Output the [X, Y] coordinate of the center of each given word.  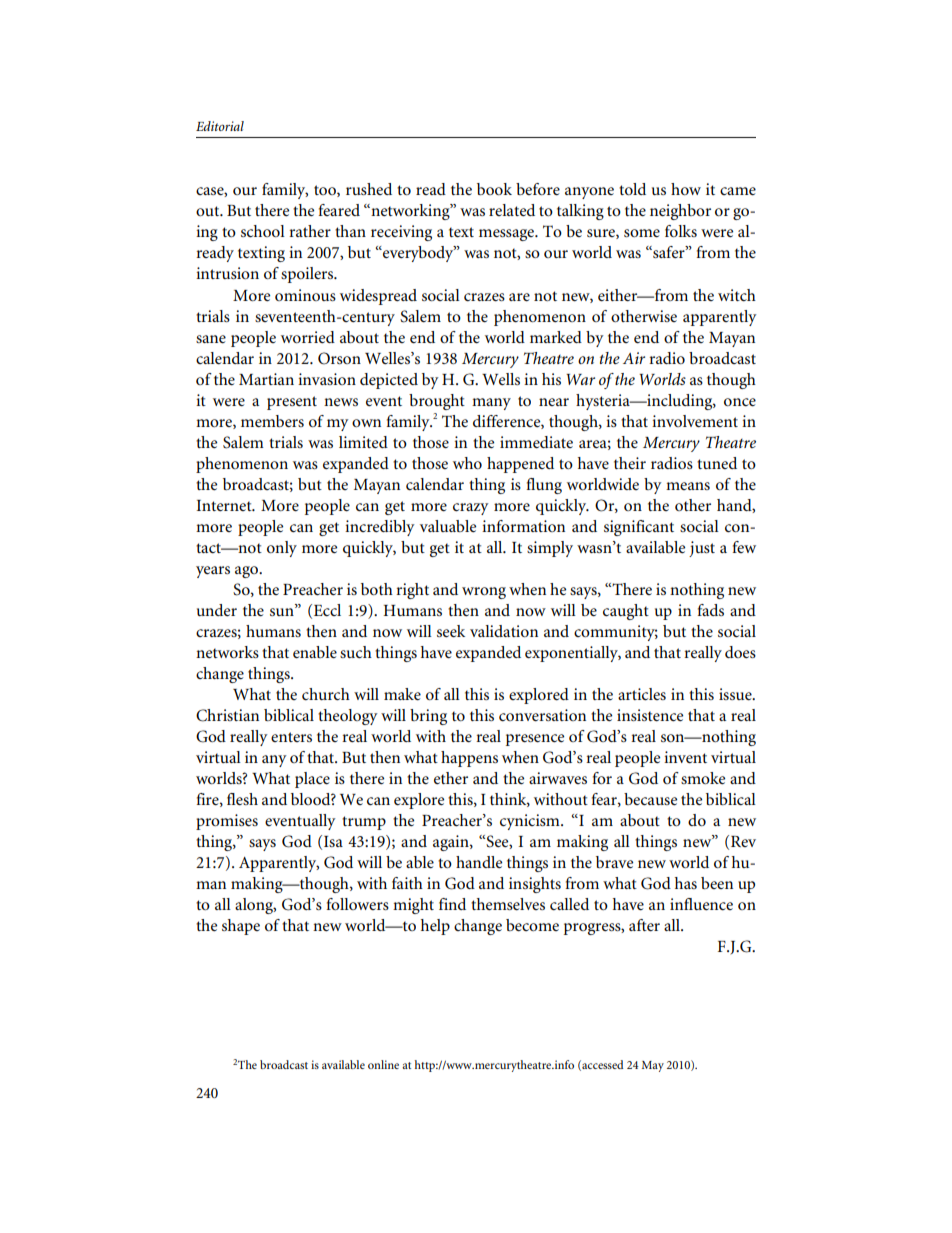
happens [469, 759]
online [383, 1064]
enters [291, 737]
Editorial [220, 126]
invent [685, 757]
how [686, 189]
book [494, 189]
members [272, 421]
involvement [695, 421]
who [467, 463]
